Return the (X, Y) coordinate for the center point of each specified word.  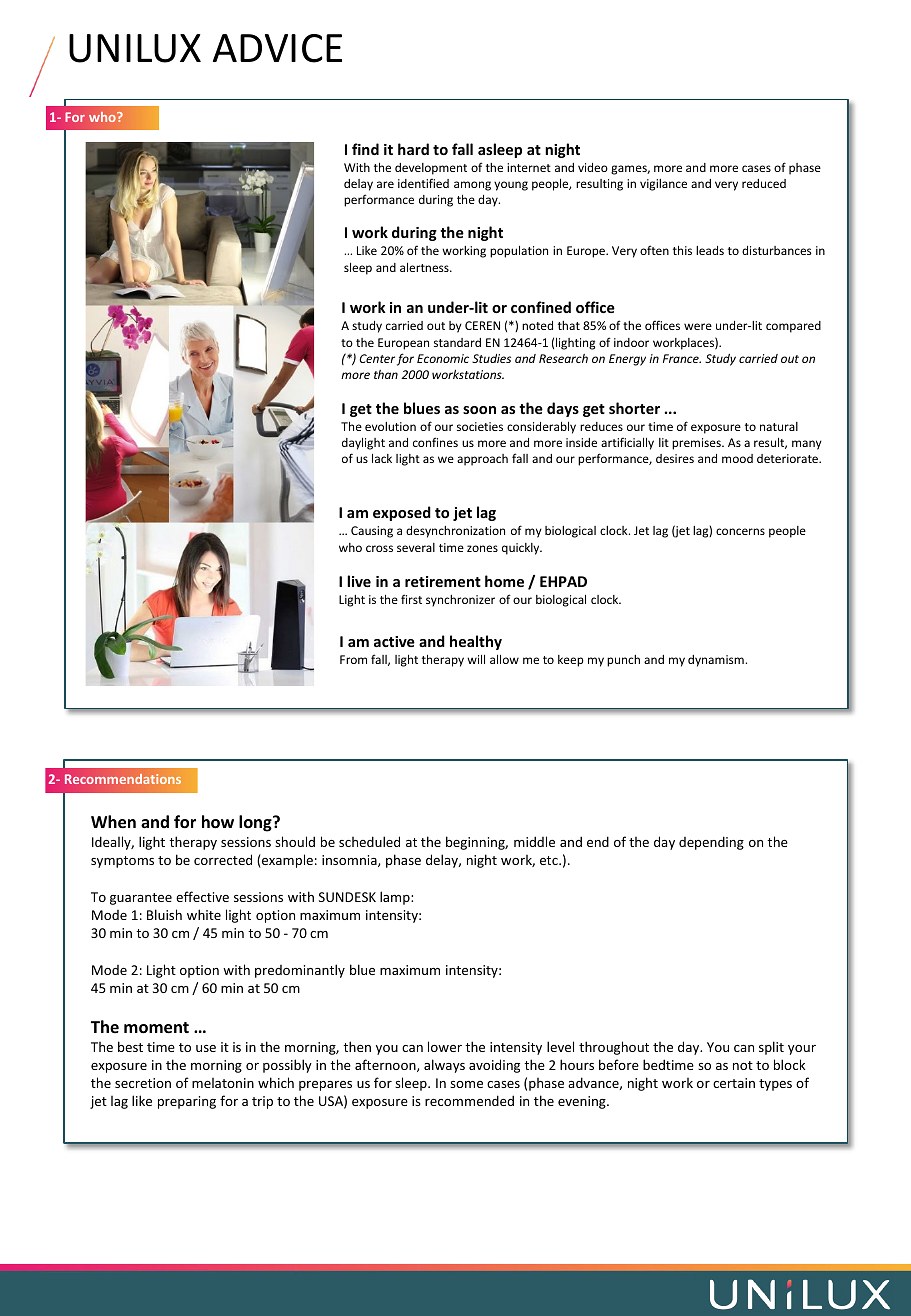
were (698, 326)
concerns (740, 531)
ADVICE (277, 48)
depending (711, 843)
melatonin (223, 1083)
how (218, 822)
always (444, 1066)
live (359, 581)
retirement (443, 581)
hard (413, 149)
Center (377, 358)
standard (457, 342)
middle (534, 841)
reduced (764, 183)
